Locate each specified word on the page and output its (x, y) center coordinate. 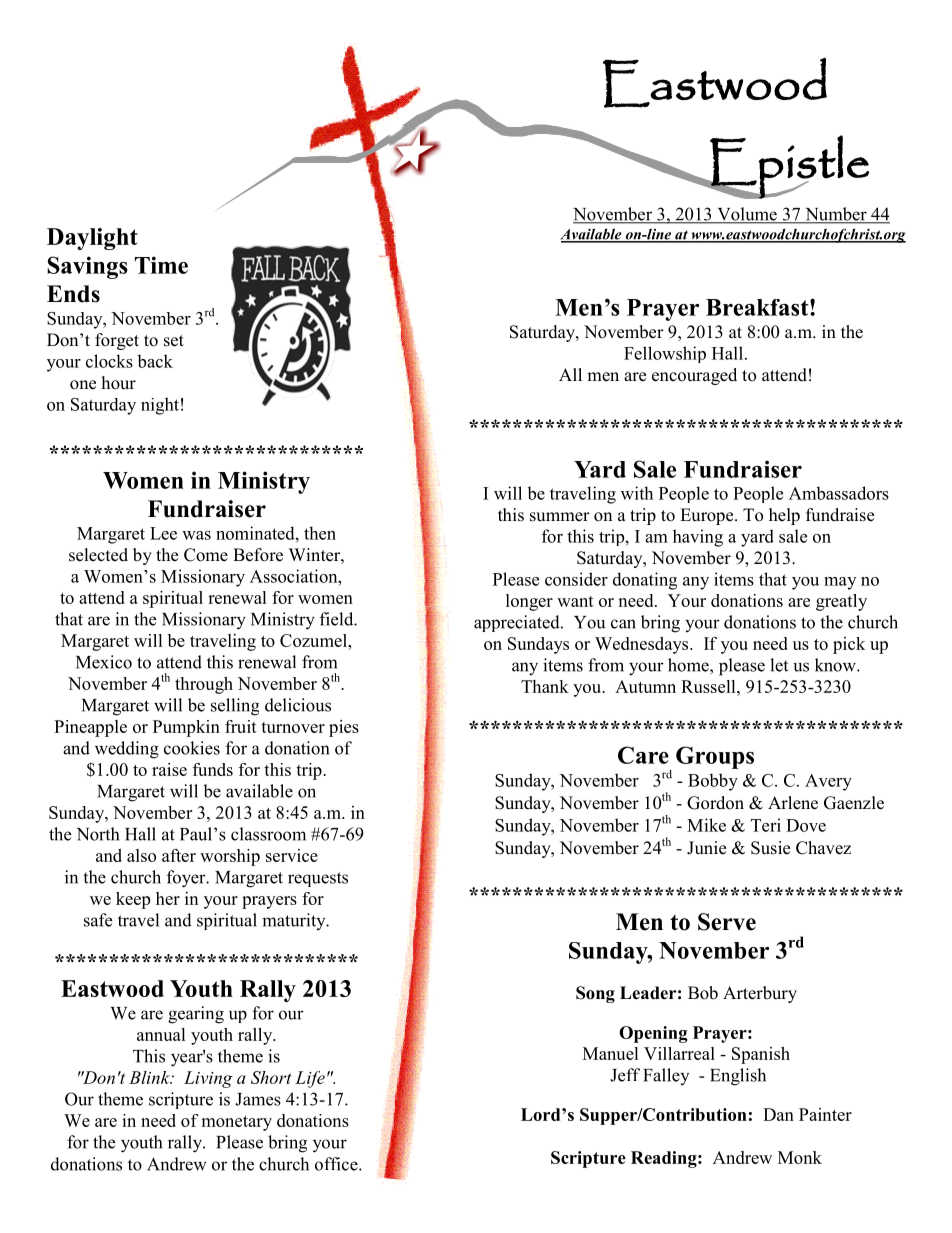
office (337, 1164)
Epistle (788, 167)
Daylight (92, 239)
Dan (778, 1114)
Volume (747, 215)
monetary (236, 1123)
